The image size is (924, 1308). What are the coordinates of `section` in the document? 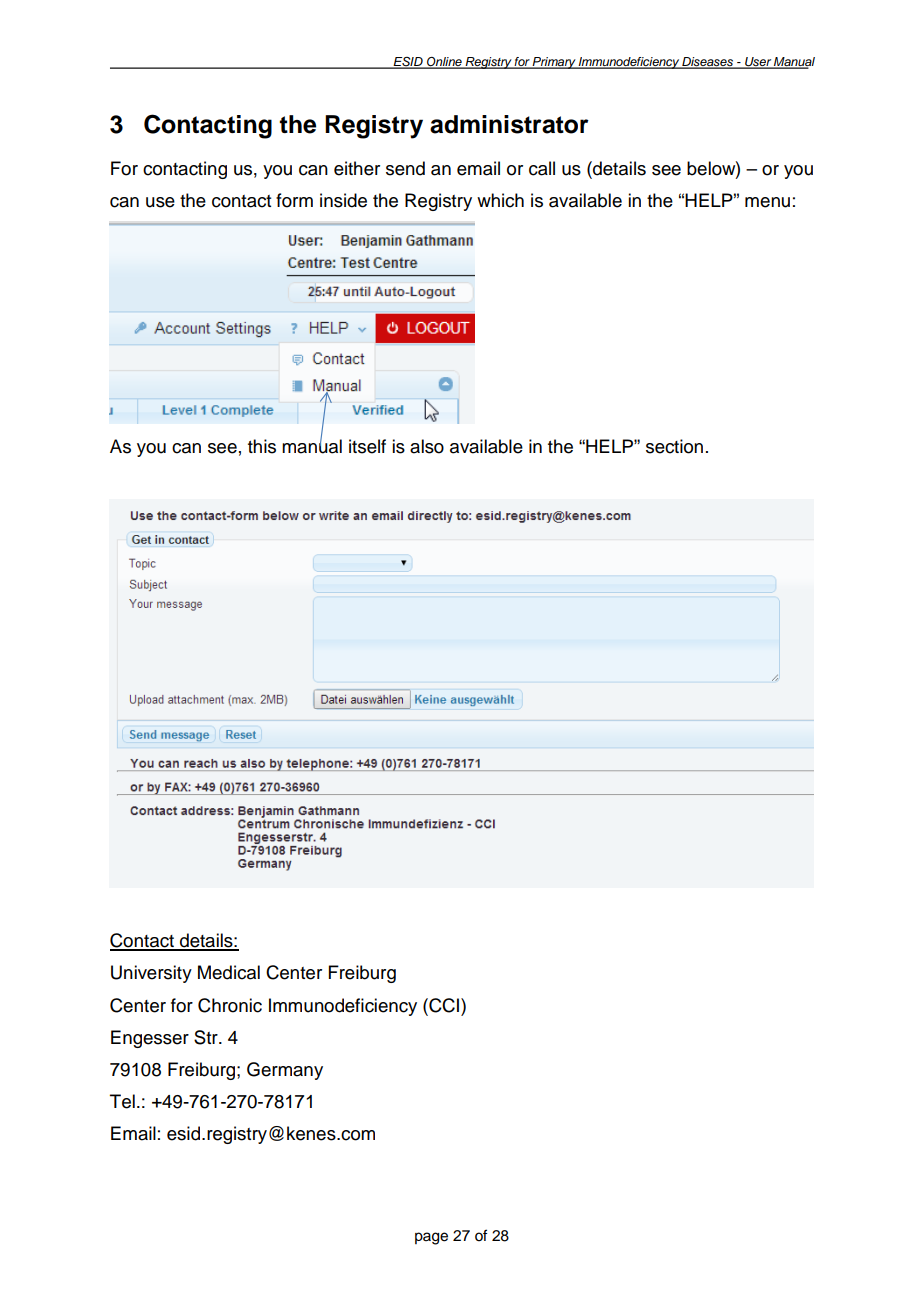 It's located at (674, 446).
